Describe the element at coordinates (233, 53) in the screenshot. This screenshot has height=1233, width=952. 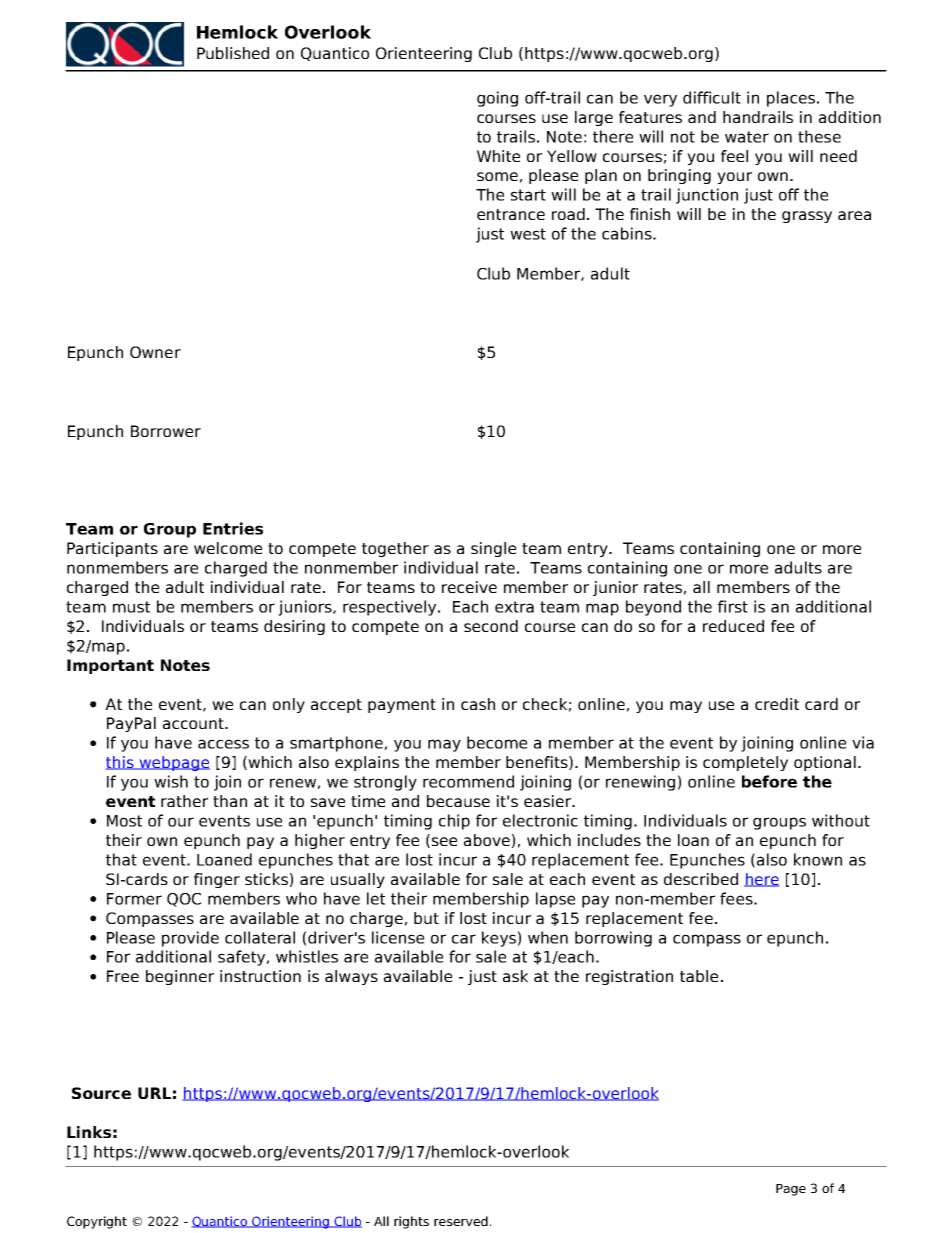
I see `Published` at that location.
